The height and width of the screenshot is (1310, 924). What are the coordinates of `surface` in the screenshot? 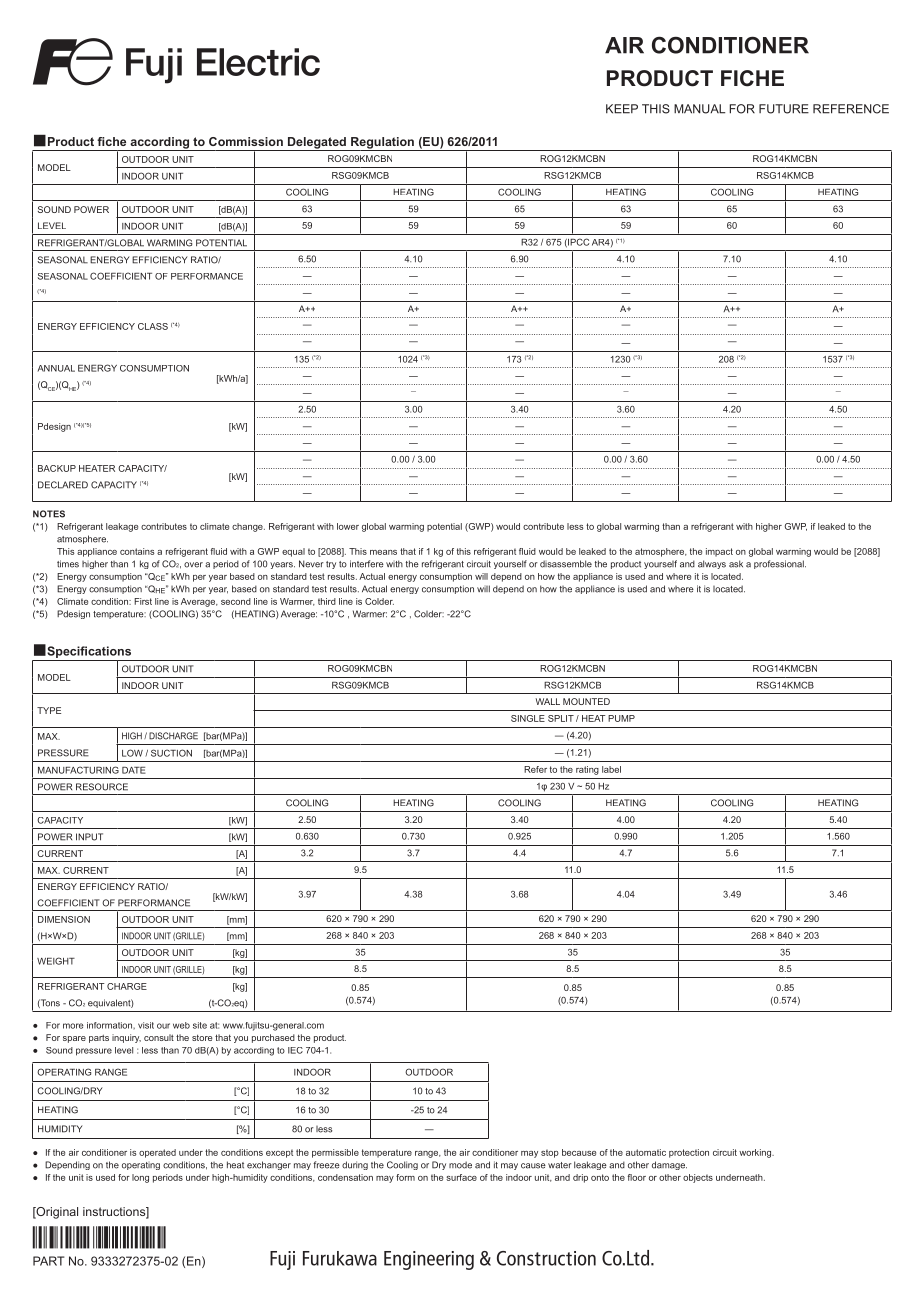 It's located at (461, 1177).
